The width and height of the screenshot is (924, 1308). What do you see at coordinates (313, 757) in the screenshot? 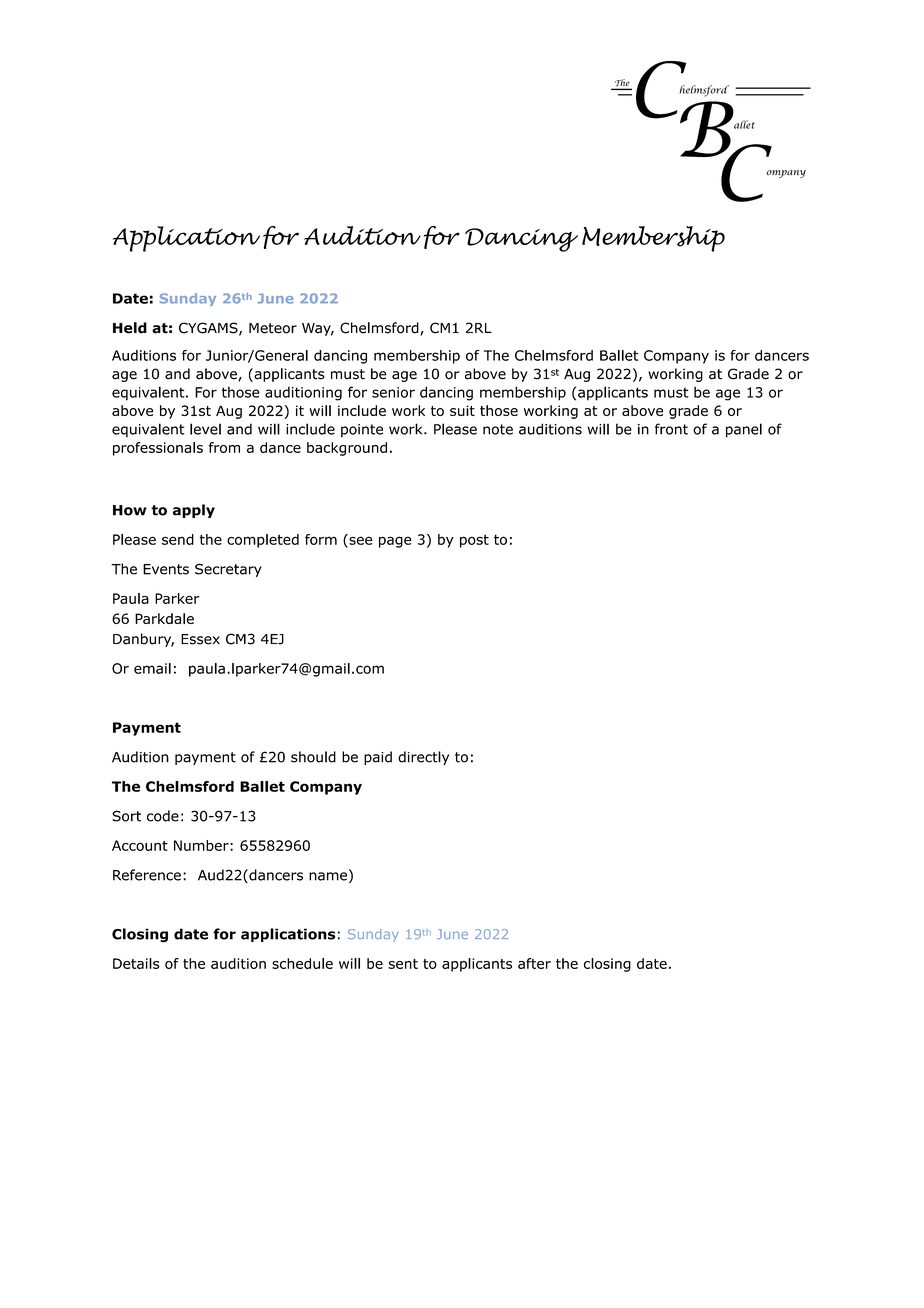
I see `should` at bounding box center [313, 757].
